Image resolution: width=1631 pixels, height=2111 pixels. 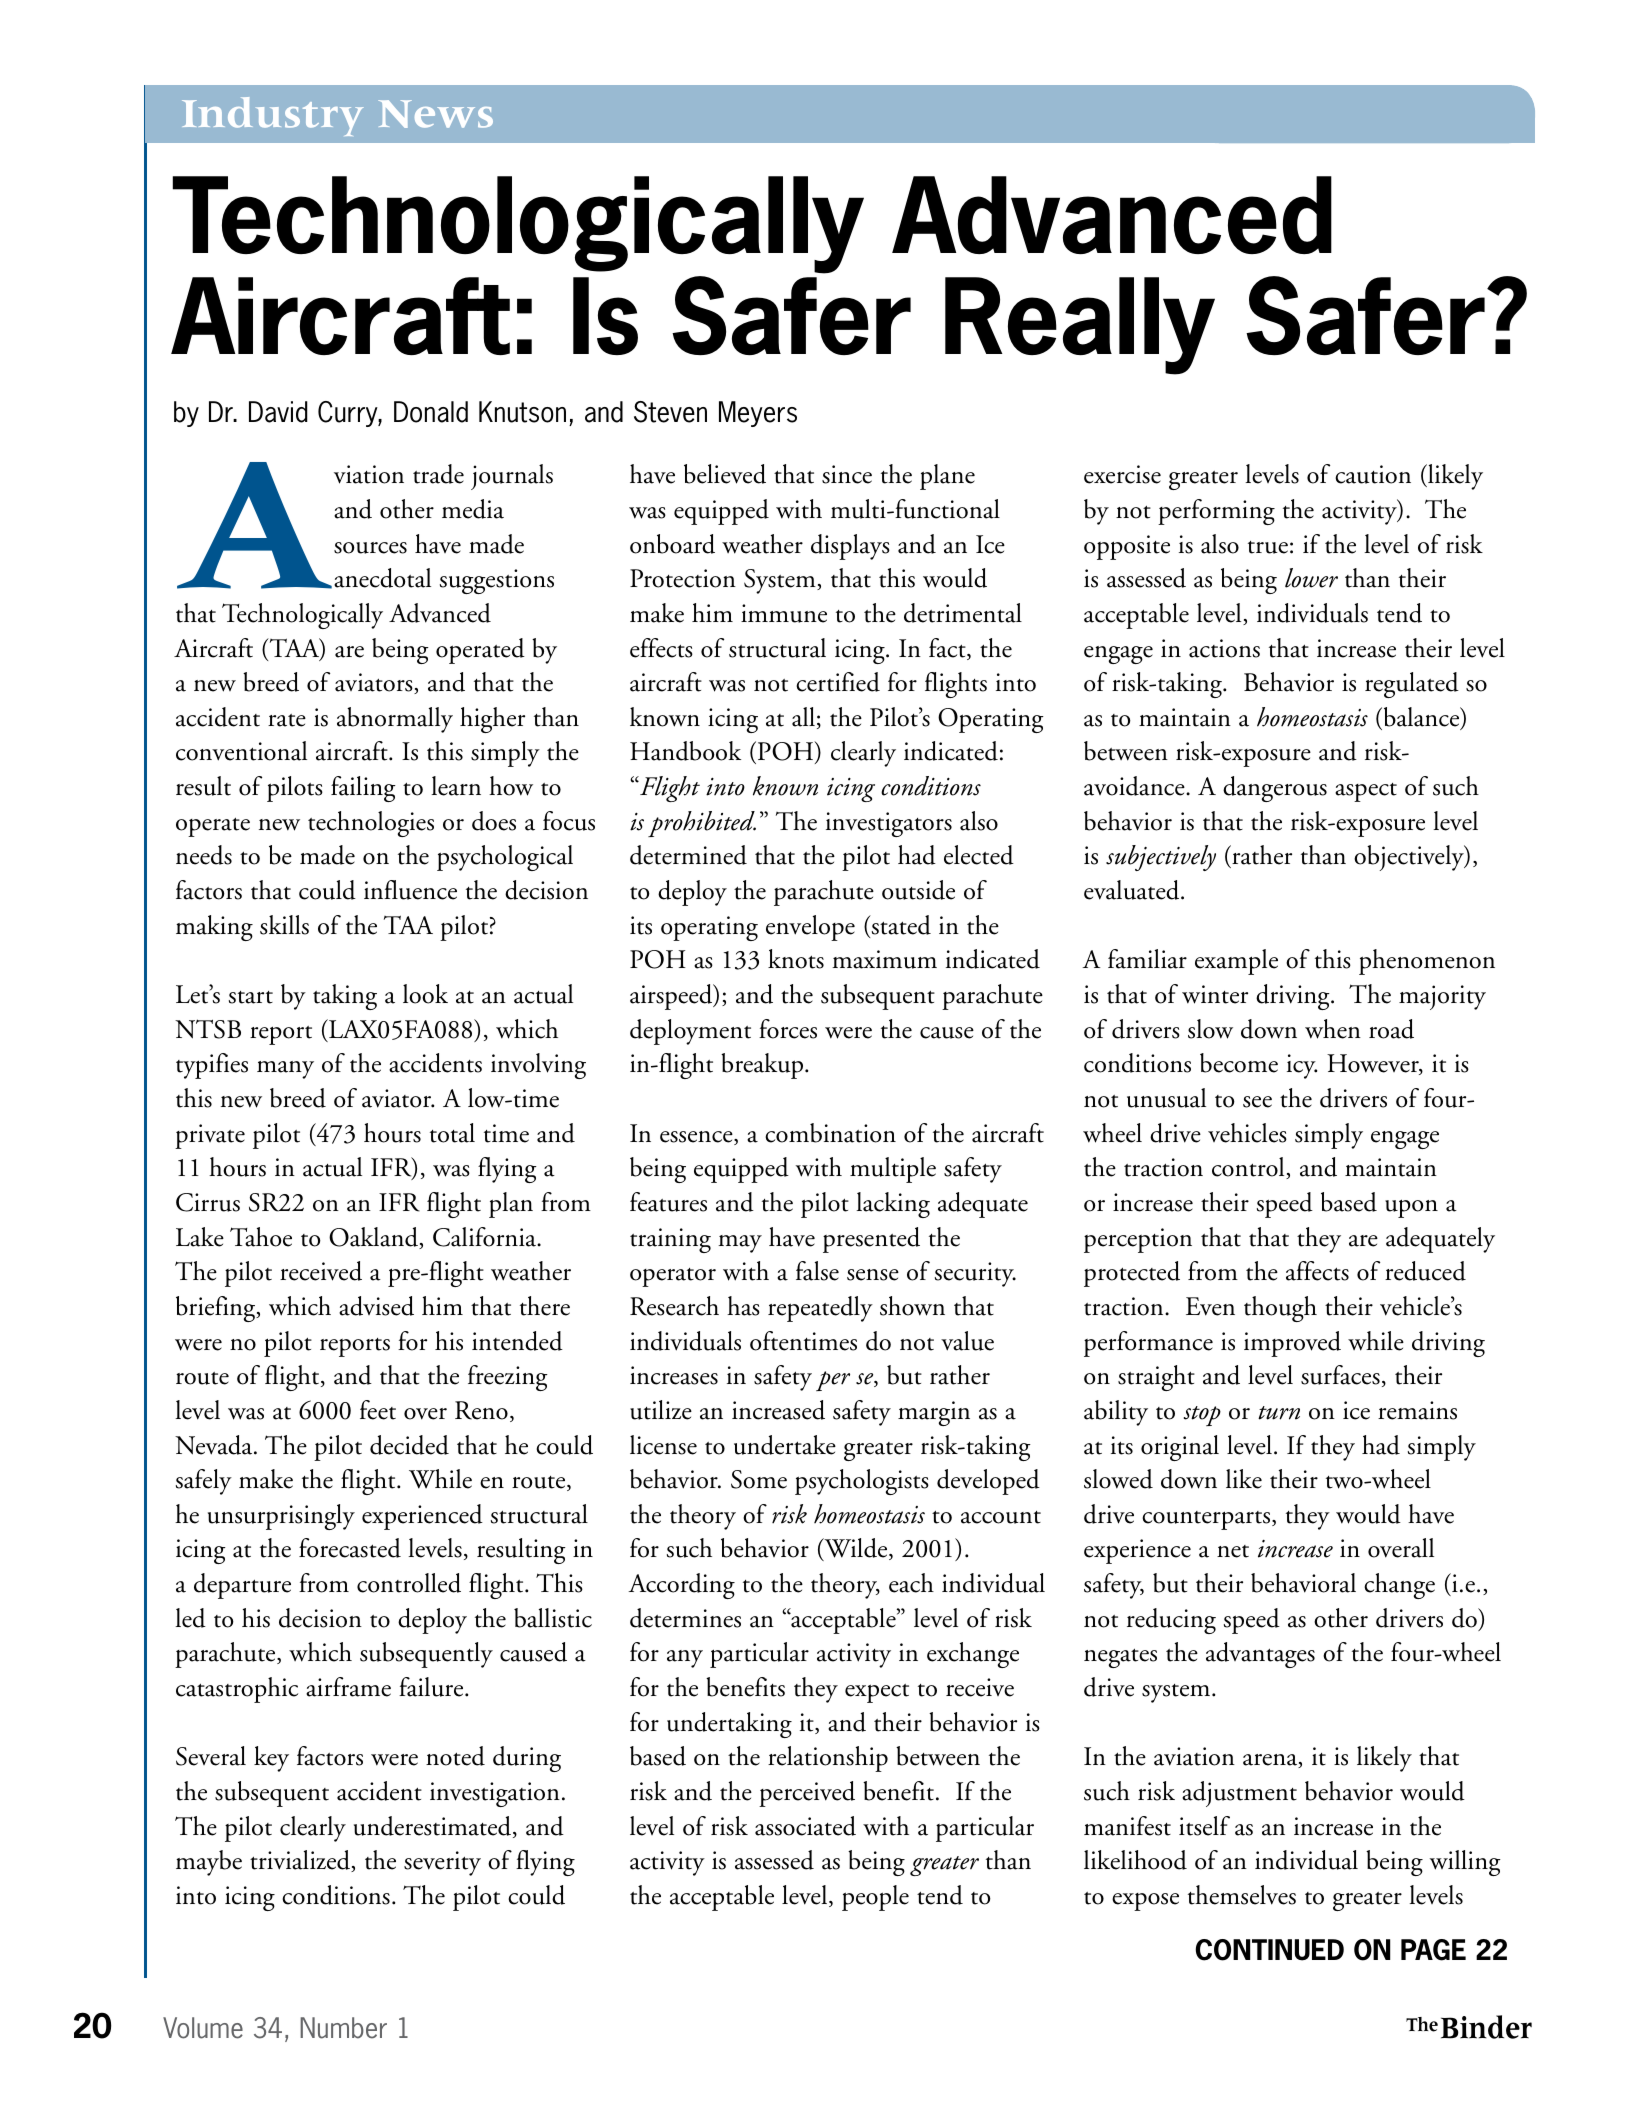 What do you see at coordinates (1373, 474) in the page?
I see `caution` at bounding box center [1373, 474].
